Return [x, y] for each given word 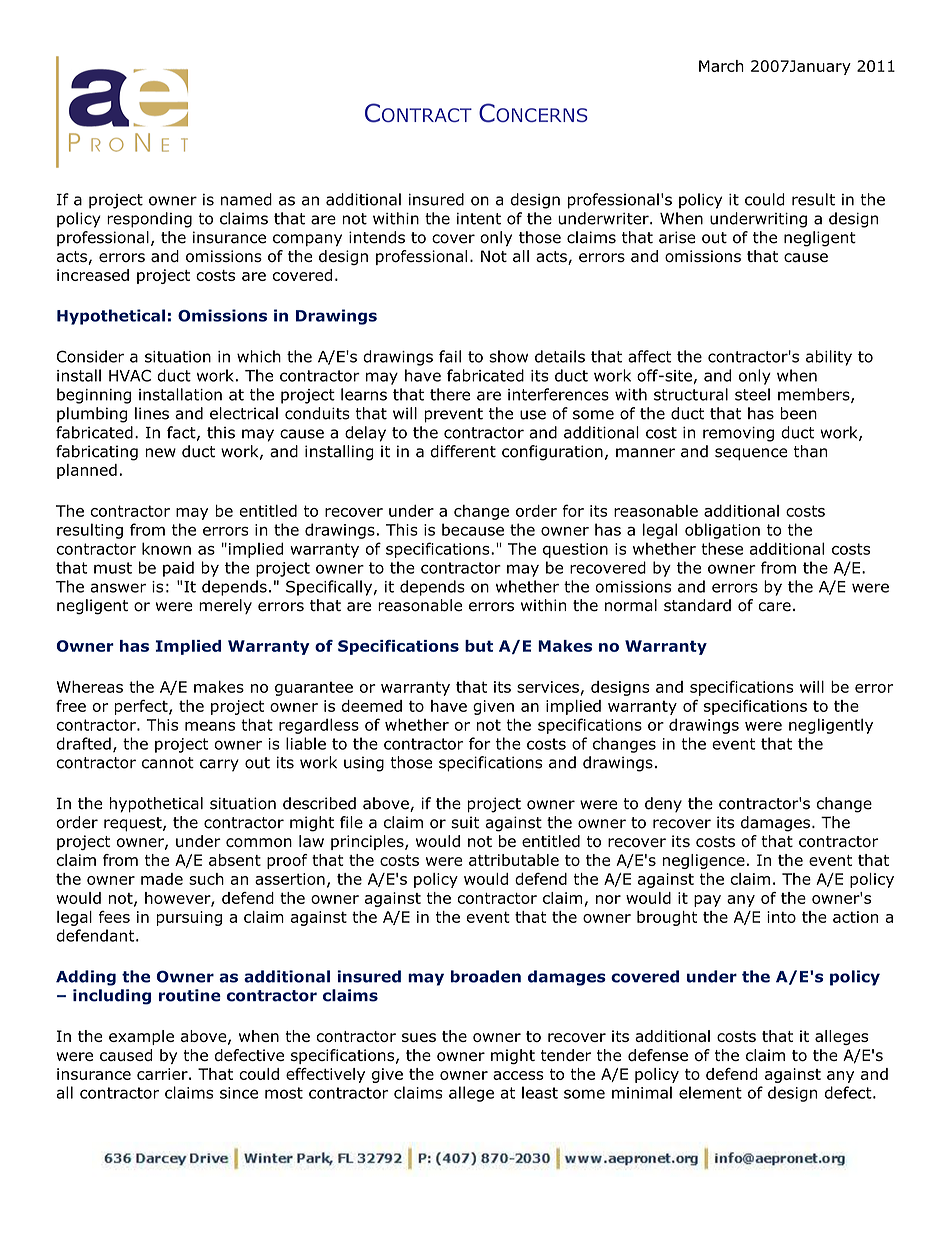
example [141, 1037]
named [246, 199]
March [721, 66]
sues [419, 1037]
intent [479, 219]
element [710, 1092]
